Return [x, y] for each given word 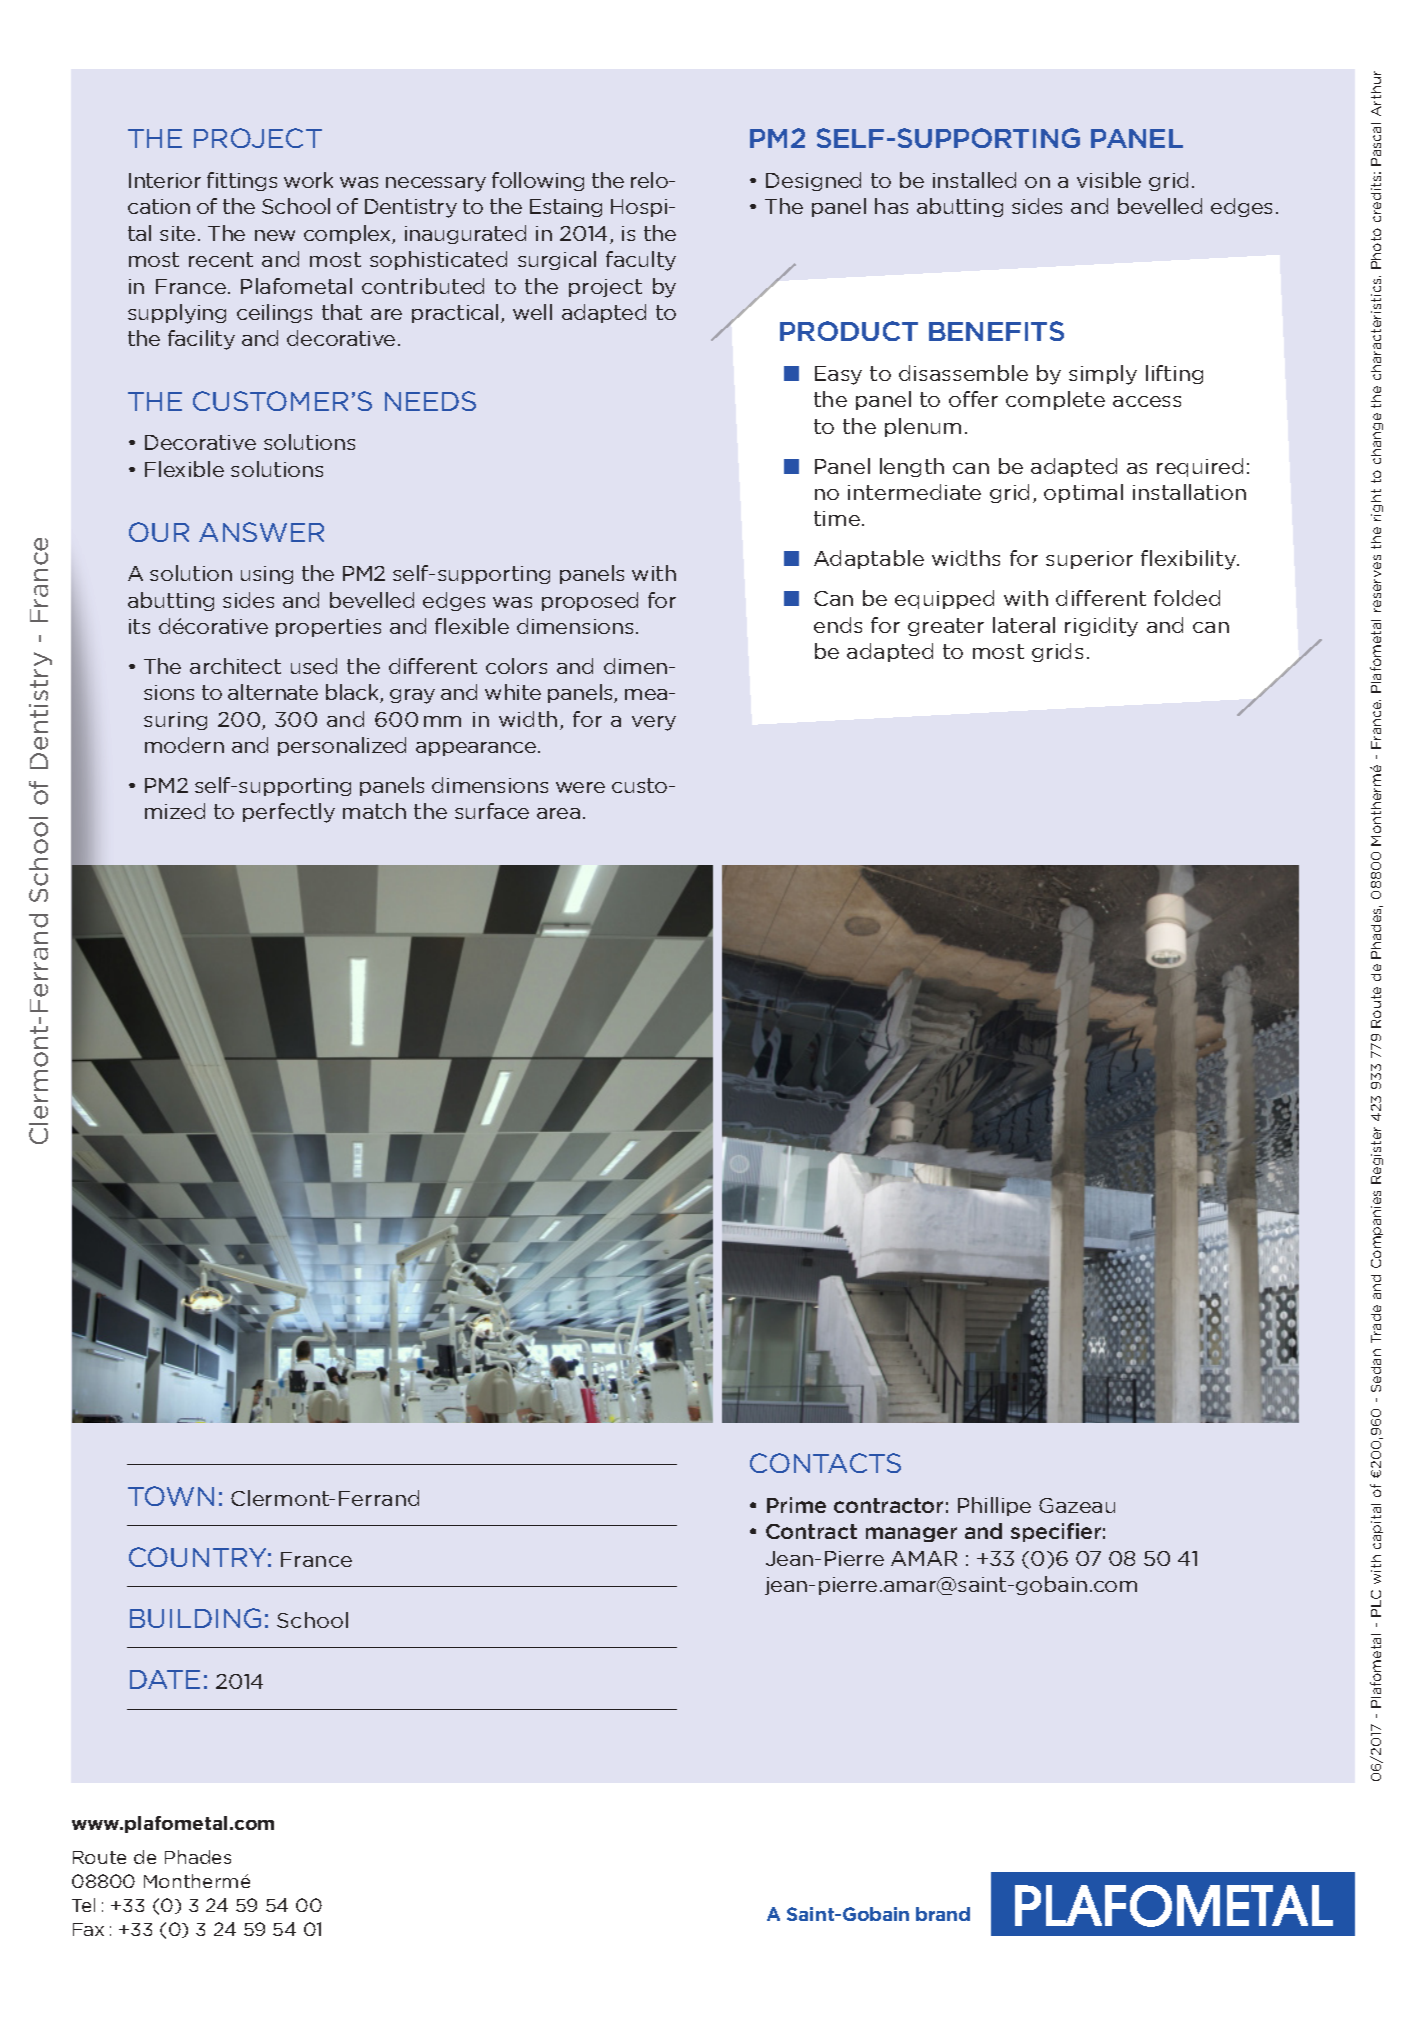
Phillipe [994, 1506]
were [580, 787]
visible [1109, 180]
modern [184, 745]
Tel [83, 1905]
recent [221, 259]
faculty [641, 261]
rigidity [1101, 627]
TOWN [171, 1496]
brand [943, 1914]
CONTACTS [825, 1463]
